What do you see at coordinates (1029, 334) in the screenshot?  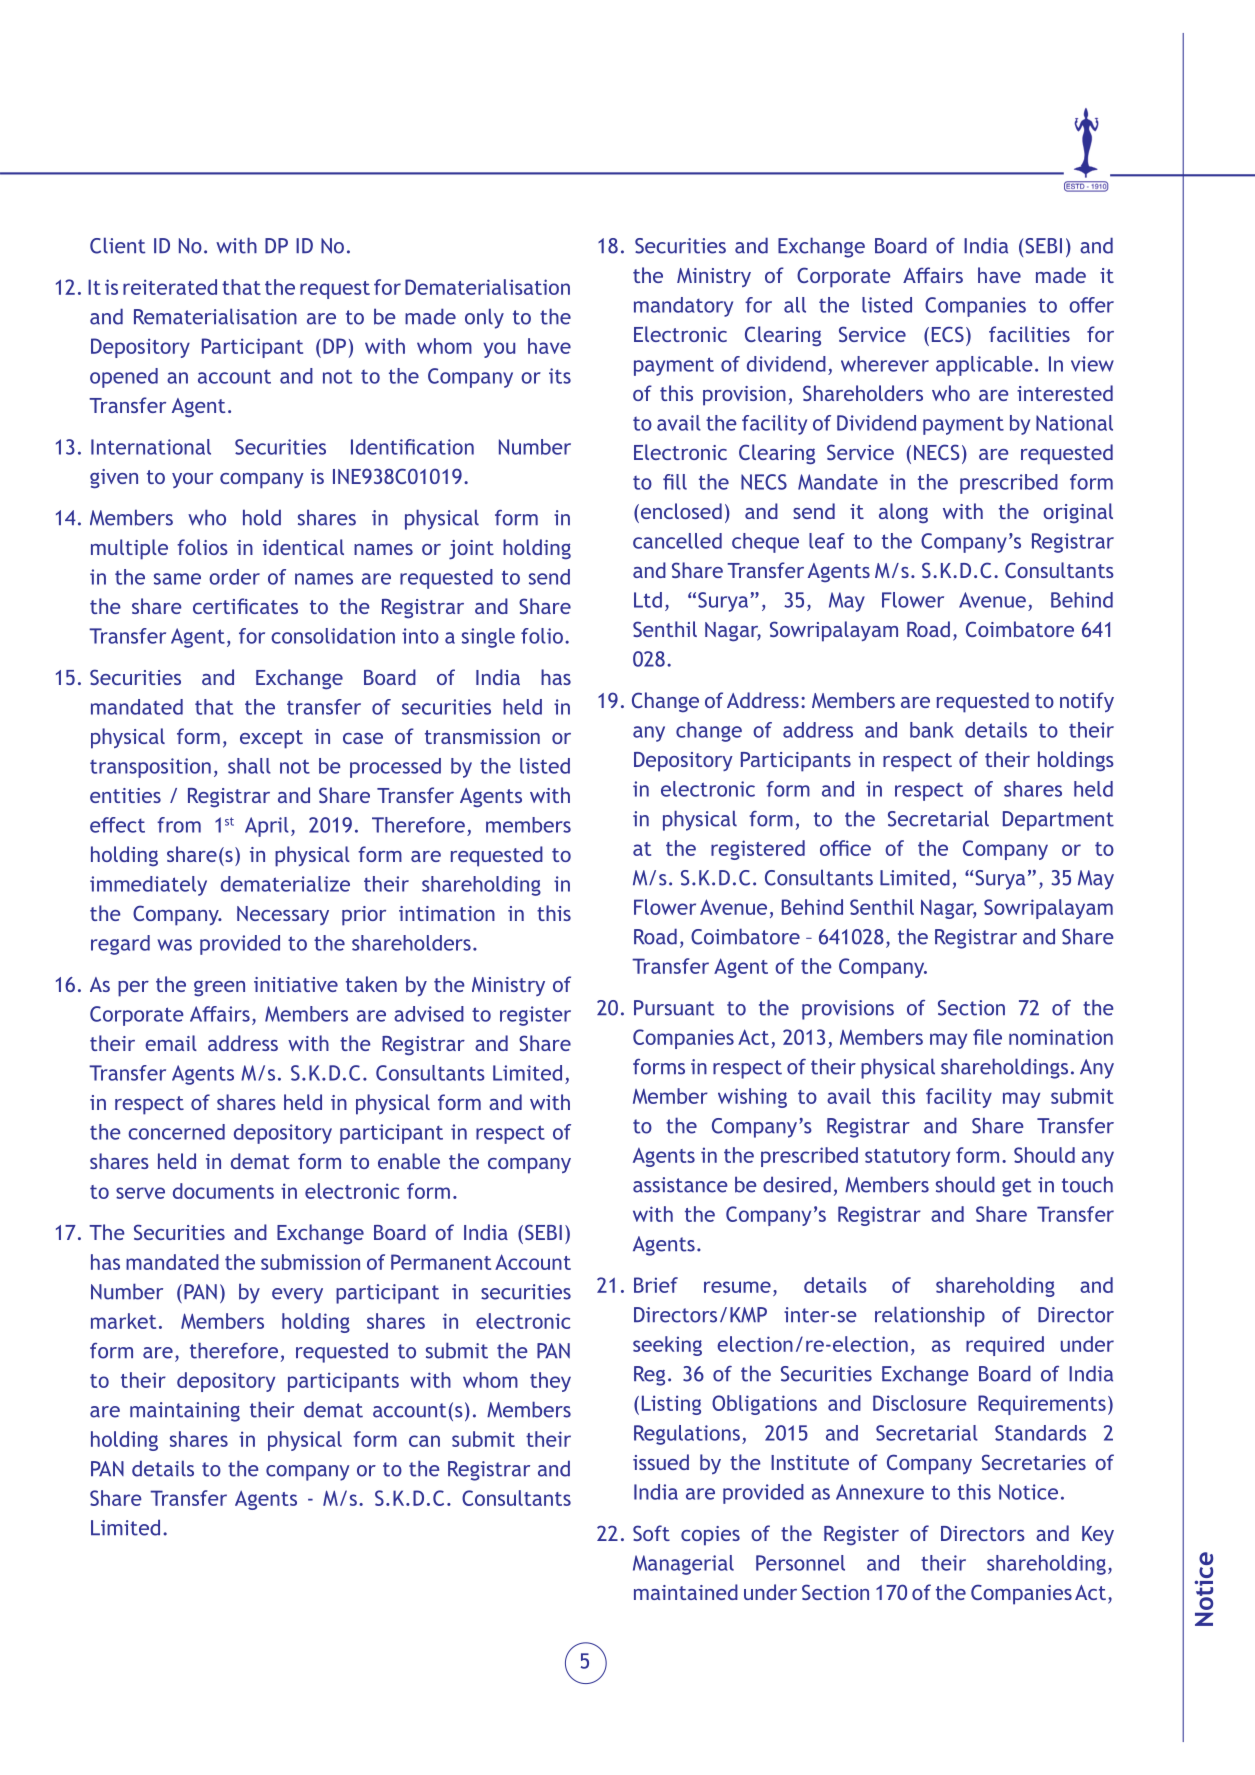 I see `facilities` at bounding box center [1029, 334].
